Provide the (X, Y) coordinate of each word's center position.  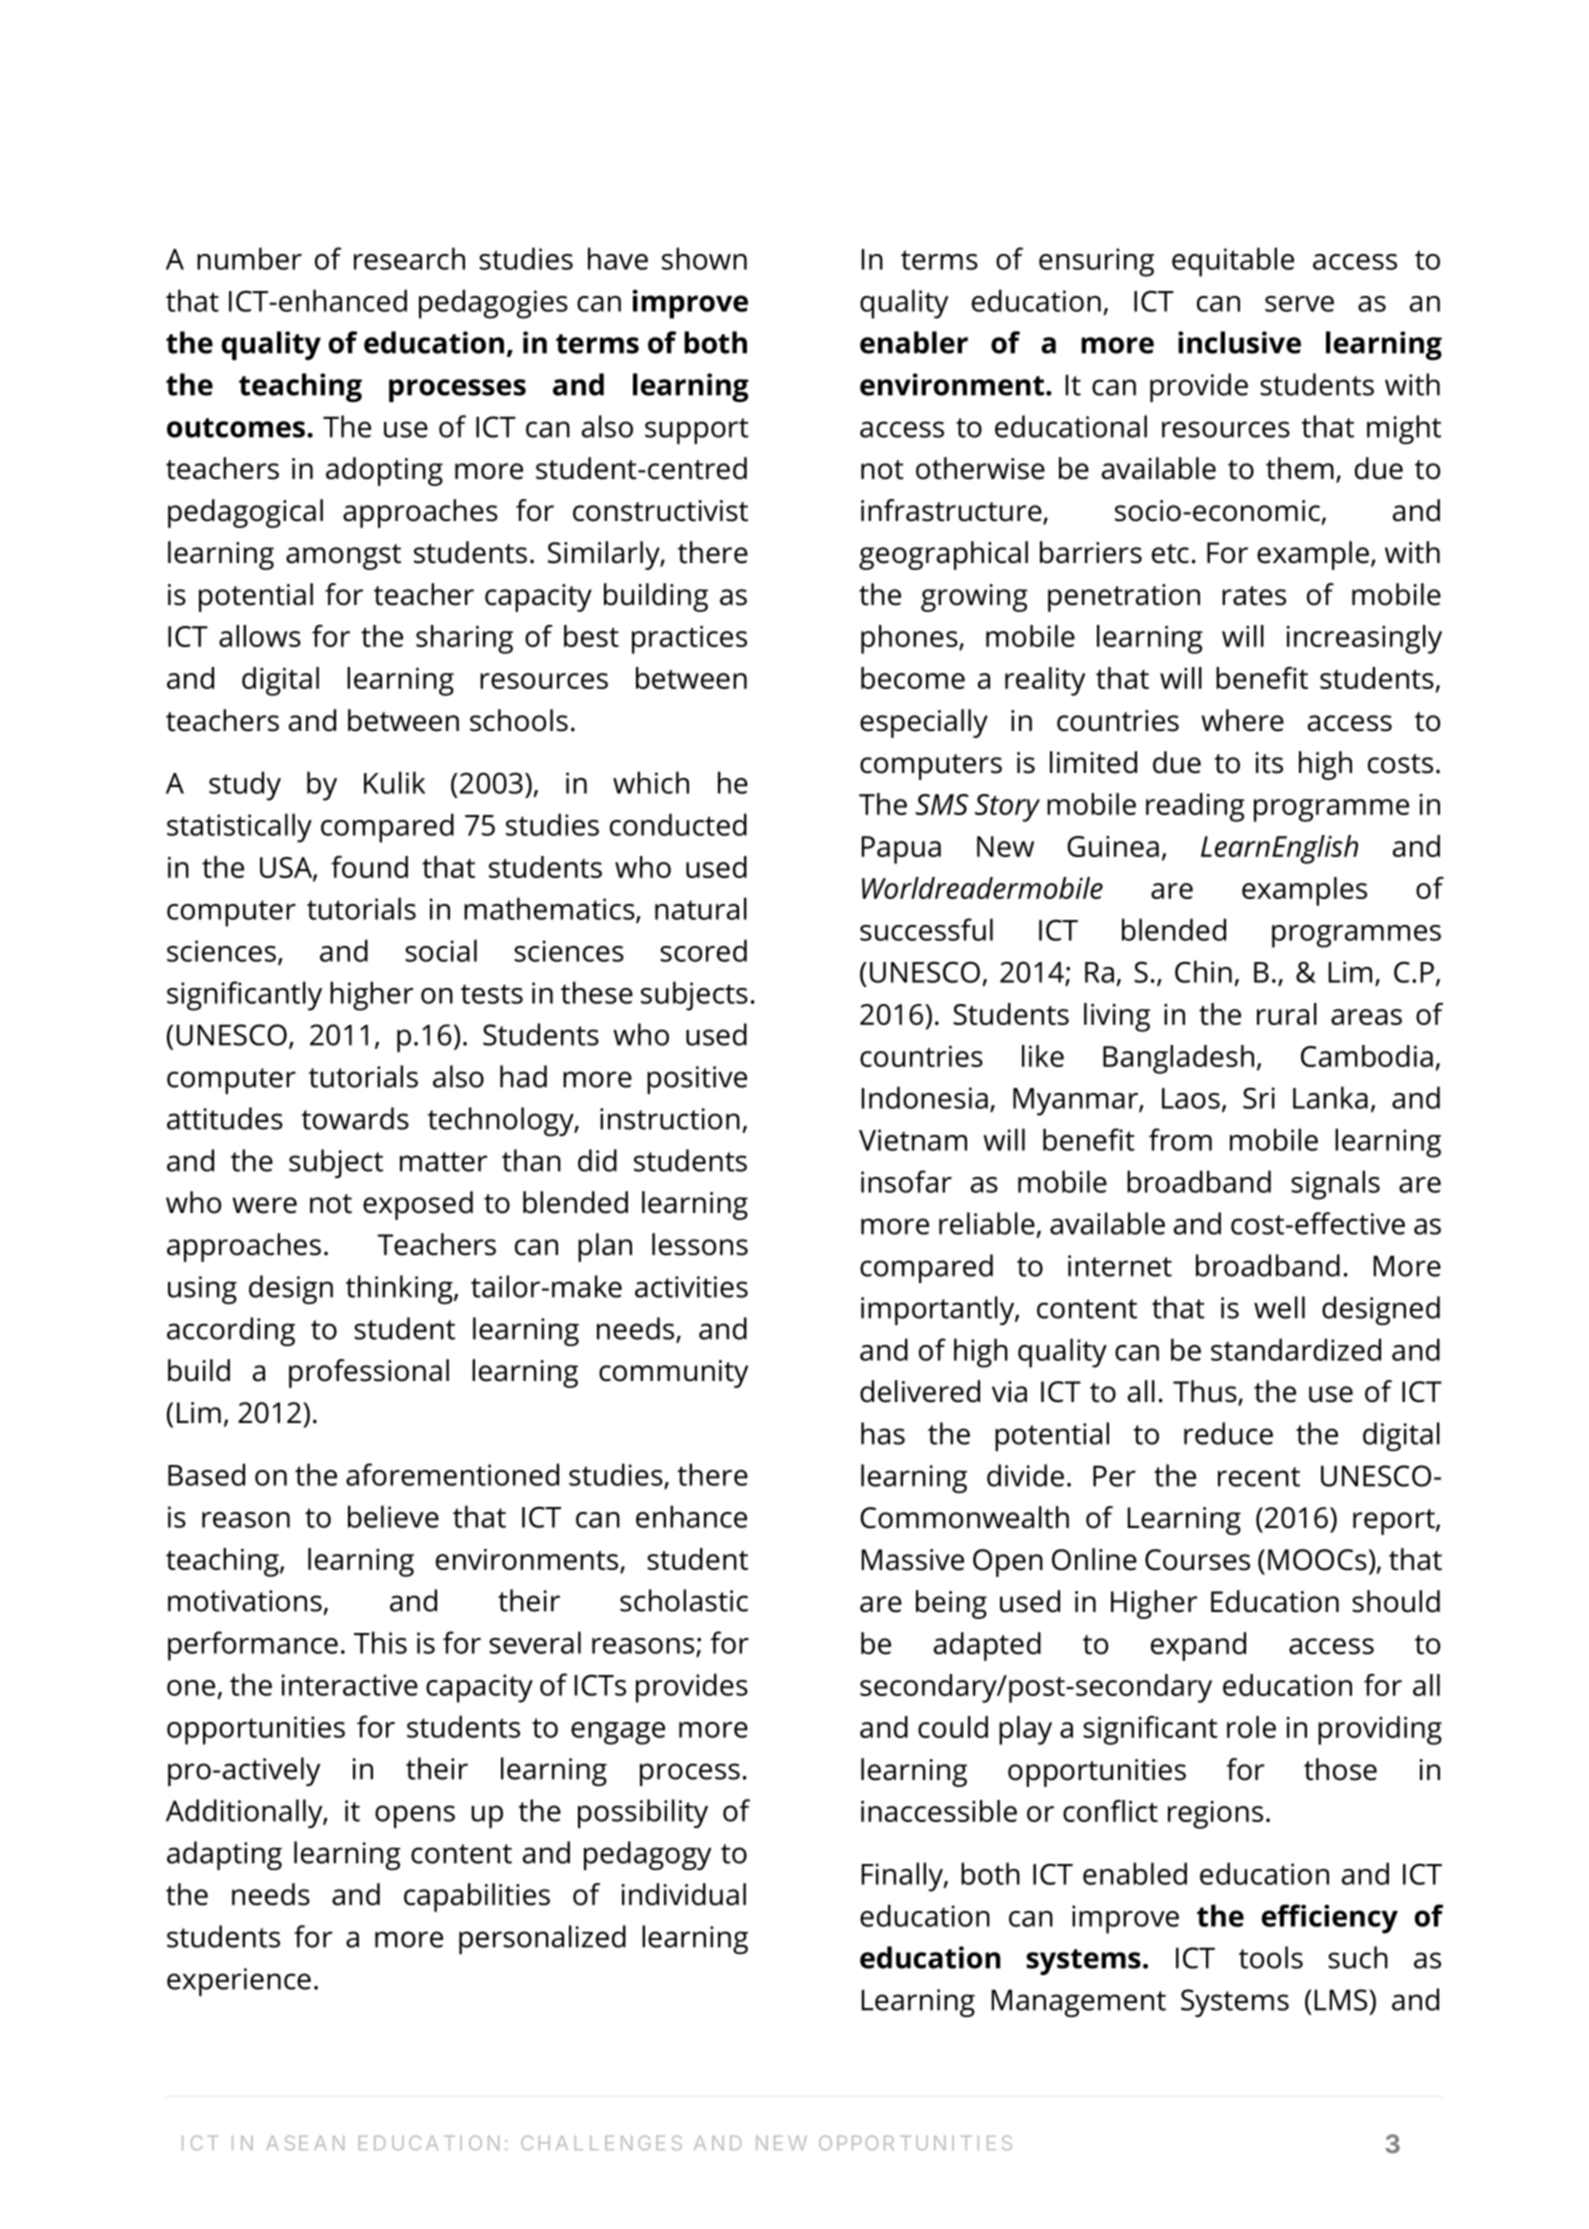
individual (683, 1894)
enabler (914, 342)
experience (239, 1982)
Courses (1197, 1560)
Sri (1259, 1098)
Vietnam (913, 1140)
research (409, 258)
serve (1299, 304)
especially (924, 723)
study (245, 786)
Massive (913, 1560)
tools (1271, 1957)
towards (355, 1118)
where (1242, 720)
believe (393, 1516)
